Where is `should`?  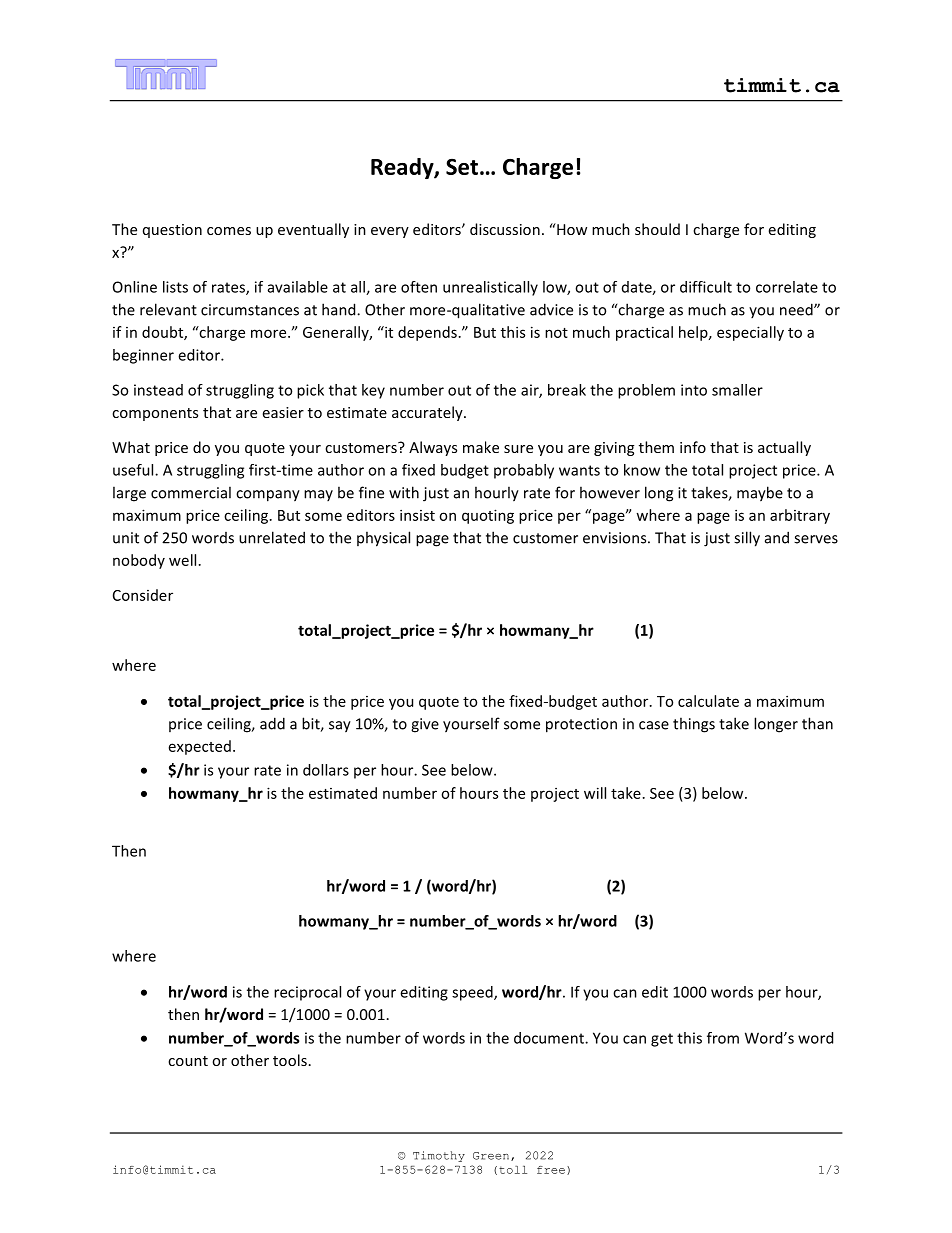
should is located at coordinates (657, 229).
